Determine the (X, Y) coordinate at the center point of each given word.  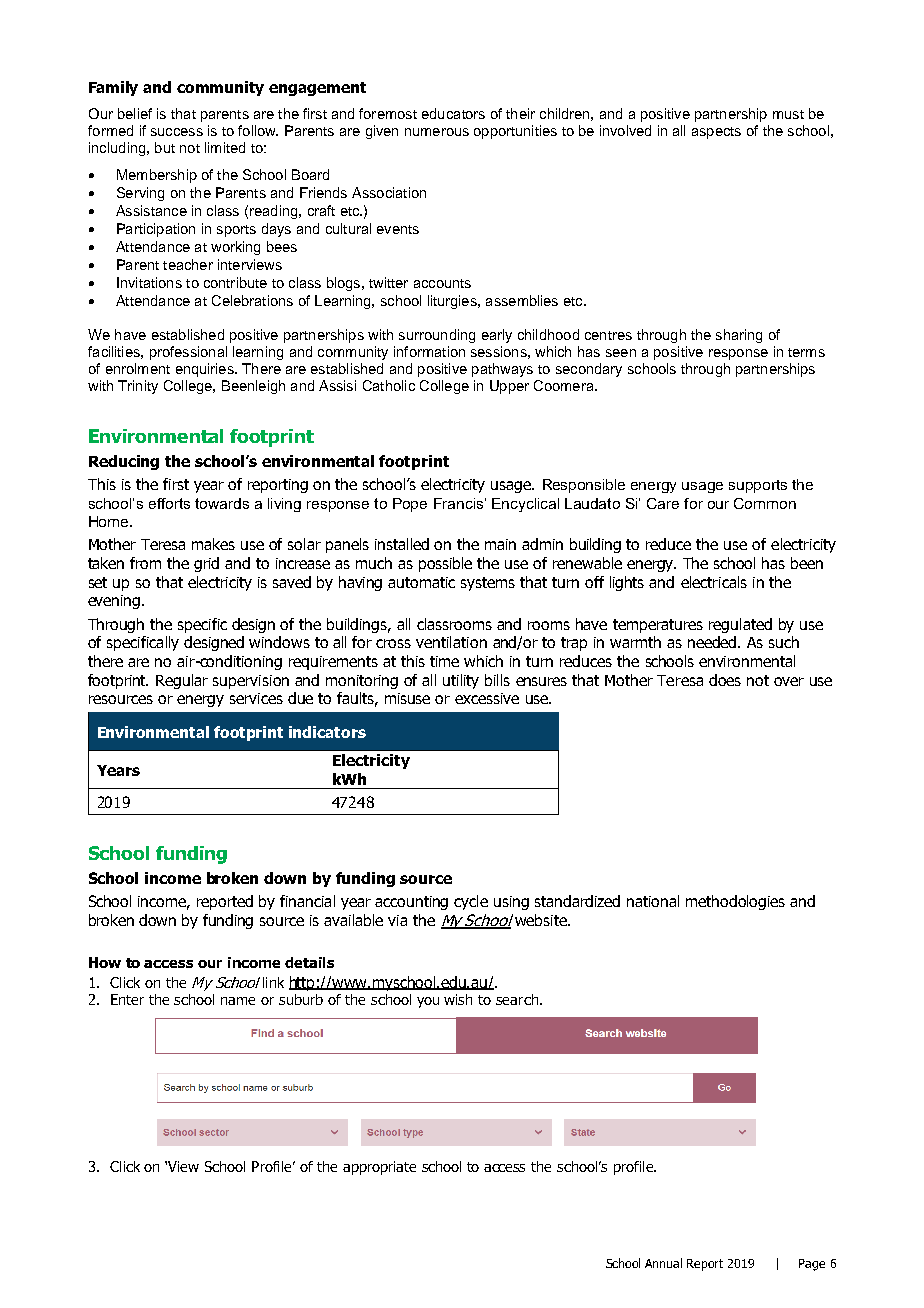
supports (758, 486)
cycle (471, 902)
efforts (169, 503)
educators (453, 113)
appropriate (379, 1168)
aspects (716, 133)
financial (307, 901)
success (177, 132)
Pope (410, 505)
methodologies (735, 902)
